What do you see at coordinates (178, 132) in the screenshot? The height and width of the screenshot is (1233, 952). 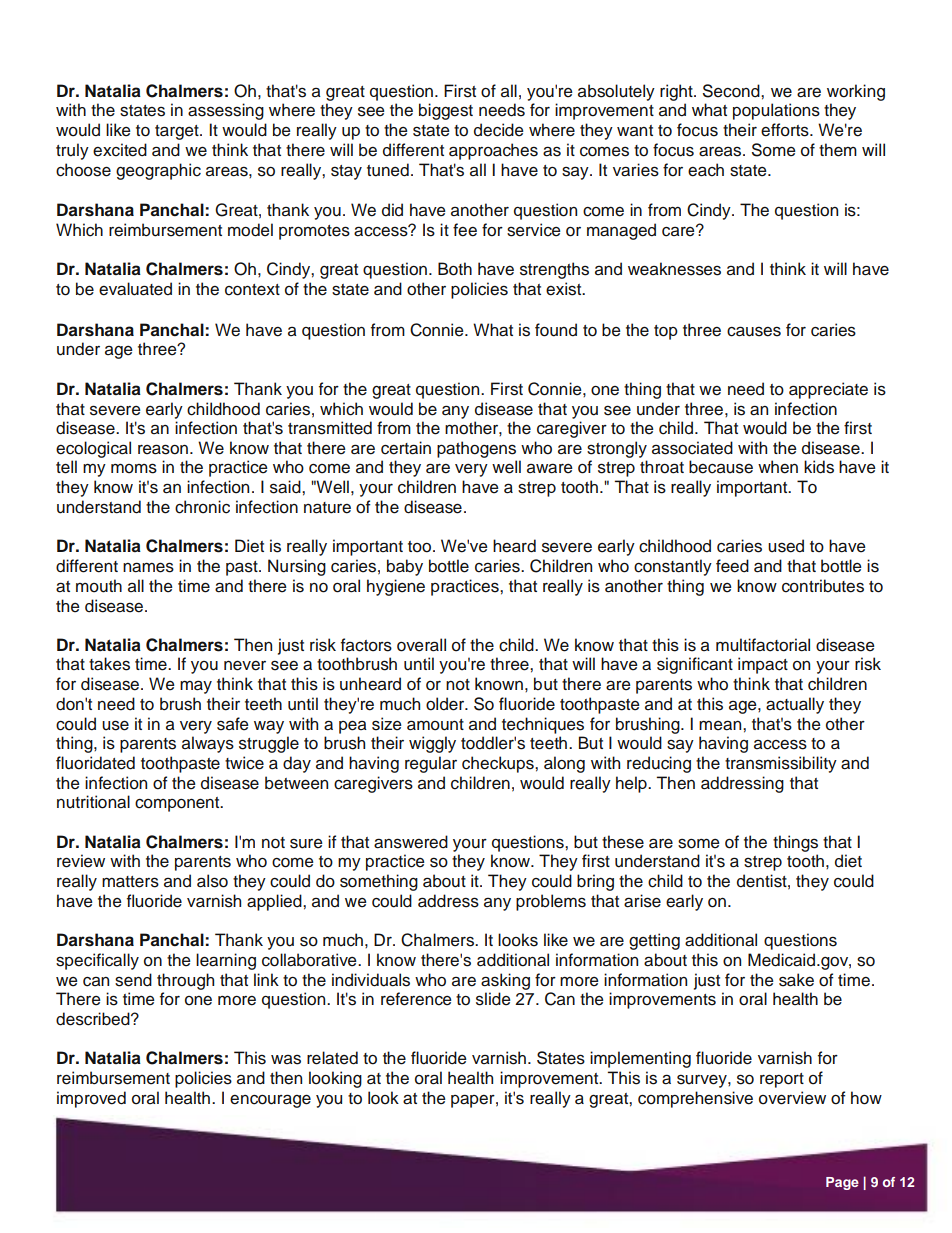 I see `target` at bounding box center [178, 132].
